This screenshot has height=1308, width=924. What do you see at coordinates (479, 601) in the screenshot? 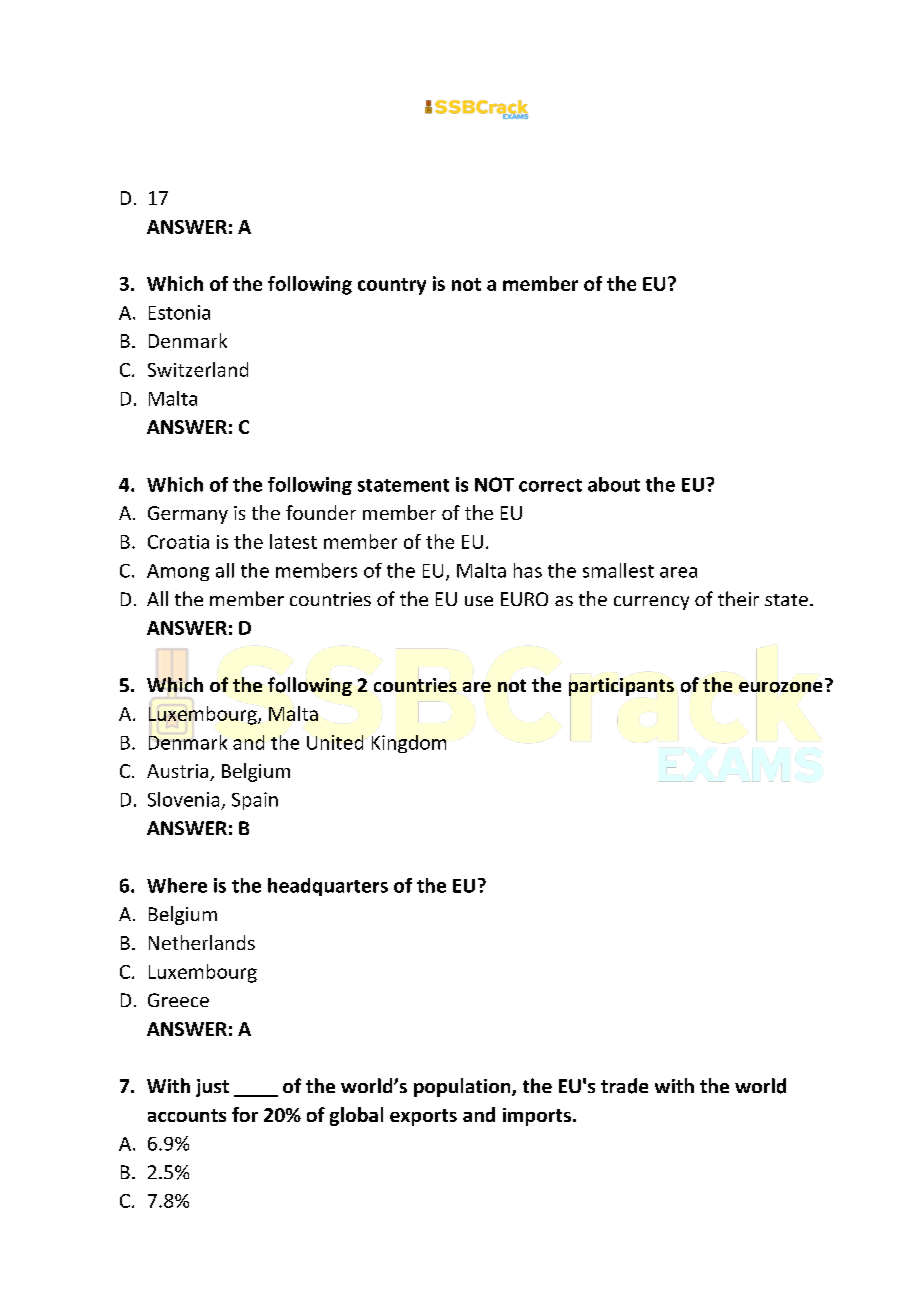
I see `use` at bounding box center [479, 601].
